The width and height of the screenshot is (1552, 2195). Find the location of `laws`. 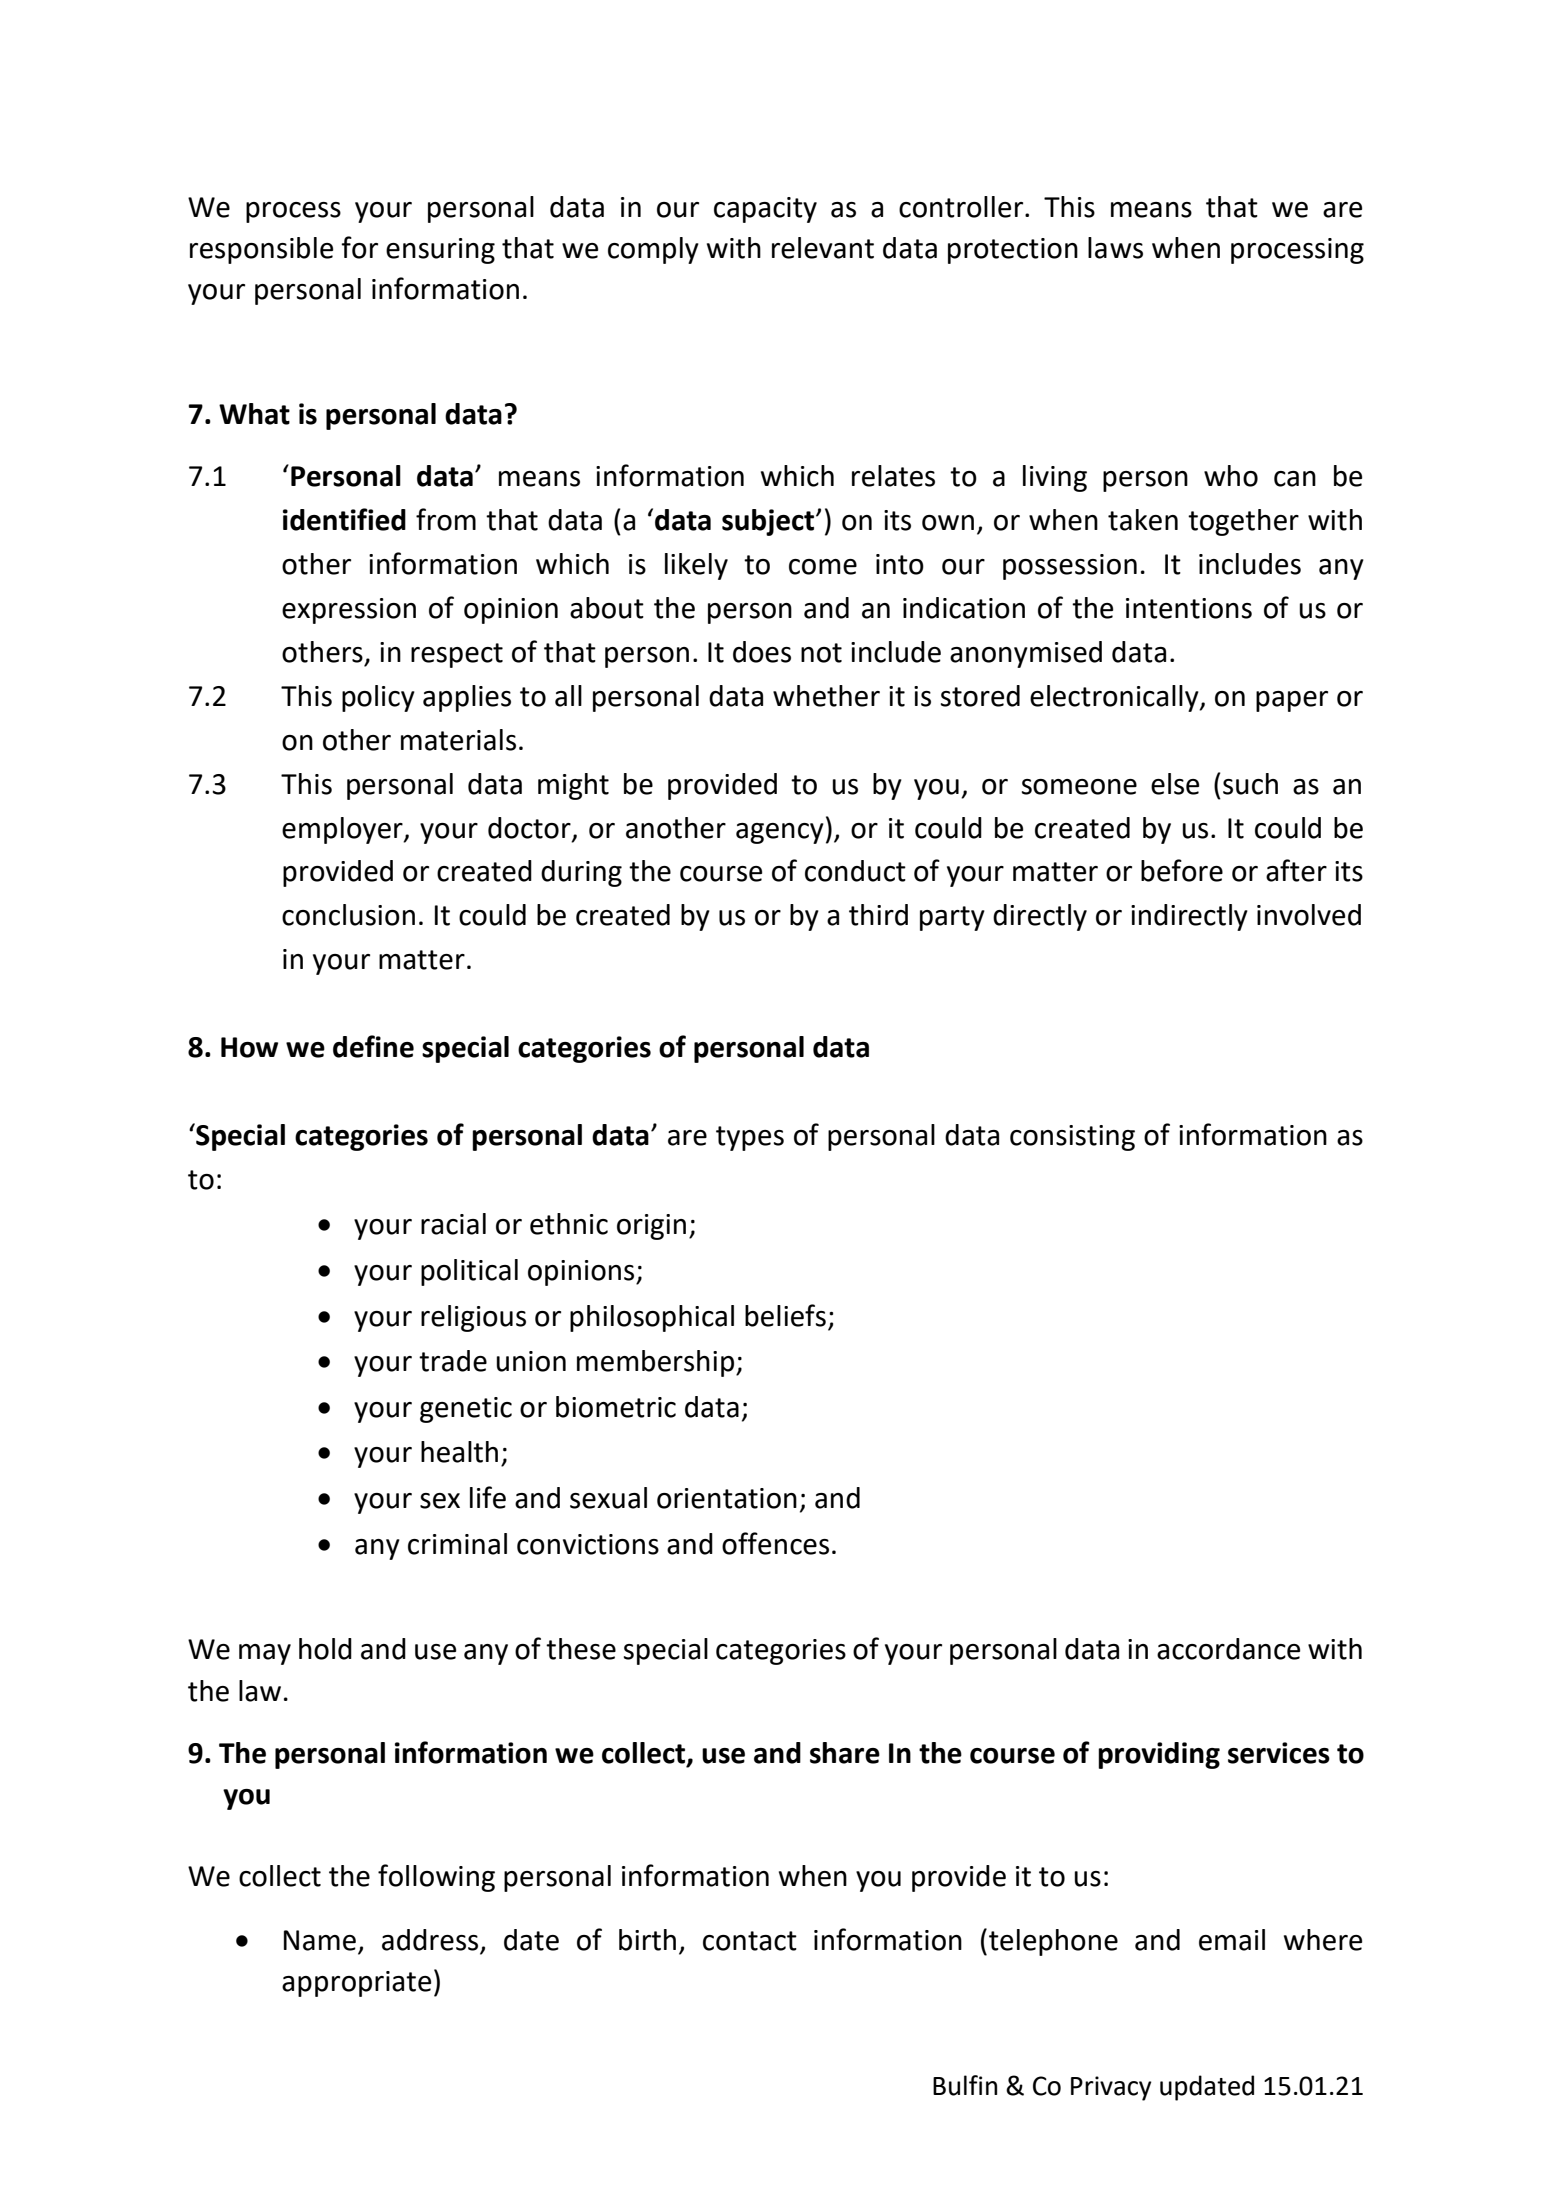

laws is located at coordinates (1115, 248).
